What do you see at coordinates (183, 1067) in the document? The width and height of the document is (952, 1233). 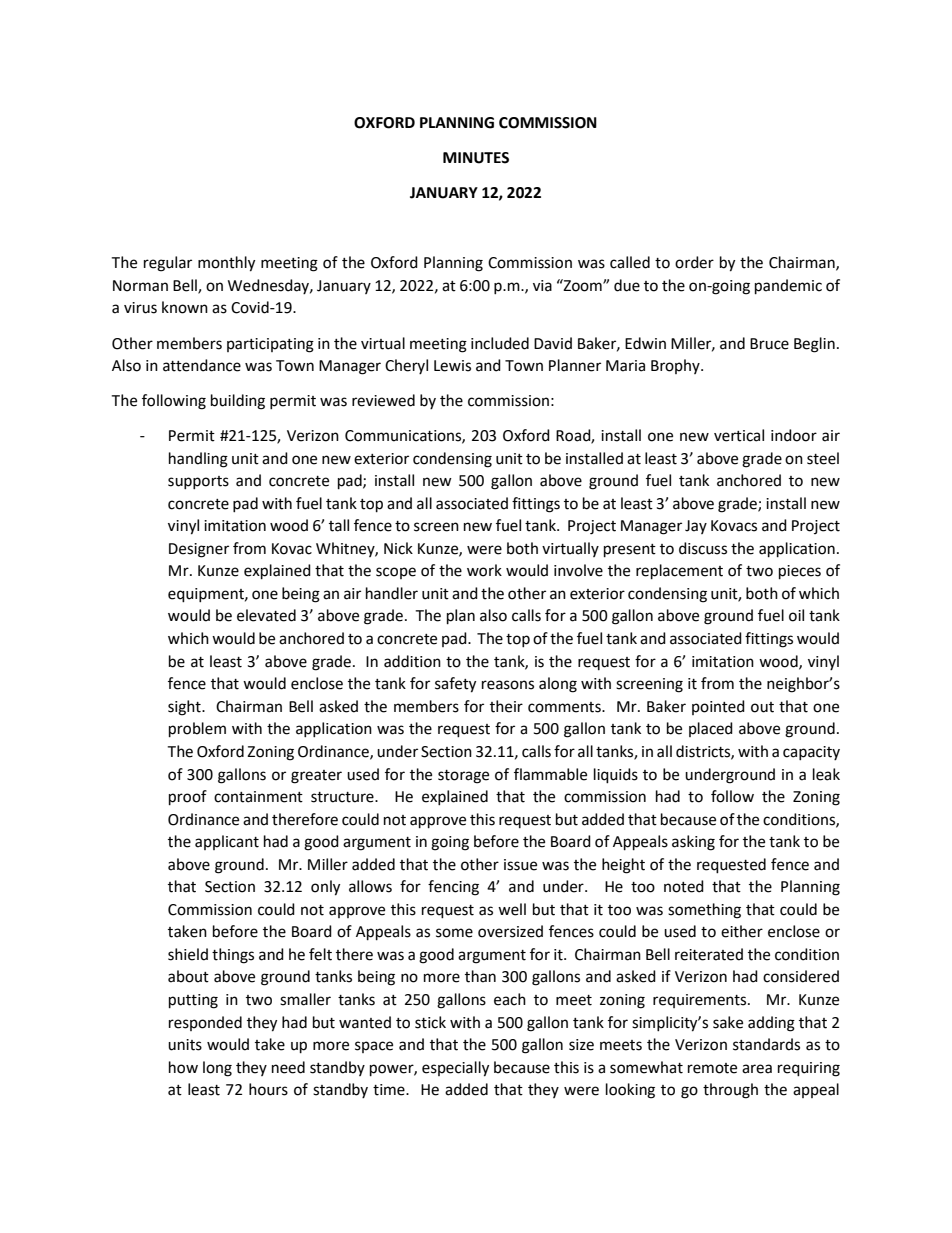 I see `how` at bounding box center [183, 1067].
